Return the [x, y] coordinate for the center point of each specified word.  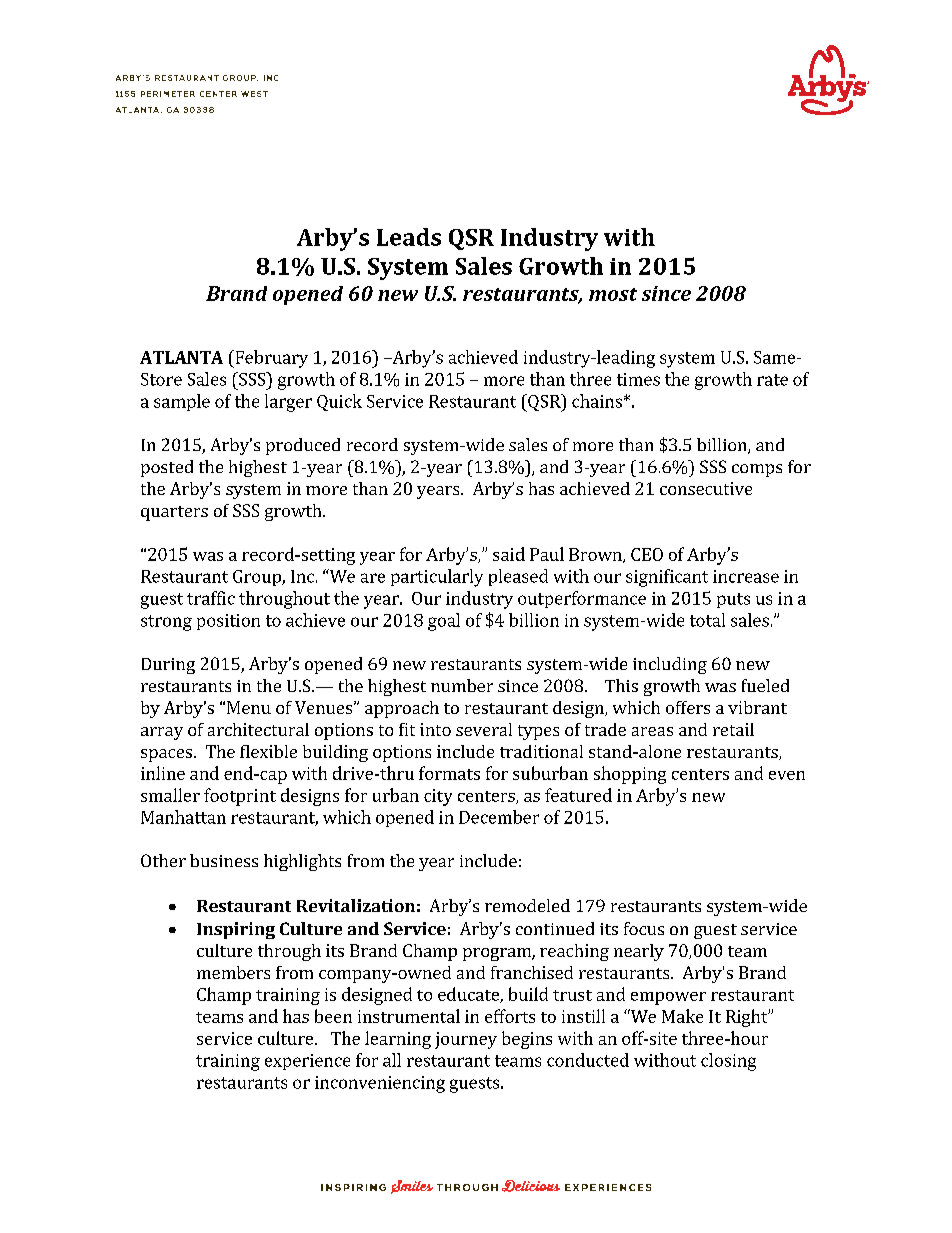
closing [728, 1062]
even [787, 775]
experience [307, 1062]
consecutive [706, 488]
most [613, 294]
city [438, 797]
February [270, 359]
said [509, 554]
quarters [174, 513]
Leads [409, 237]
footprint [240, 797]
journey [466, 1040]
